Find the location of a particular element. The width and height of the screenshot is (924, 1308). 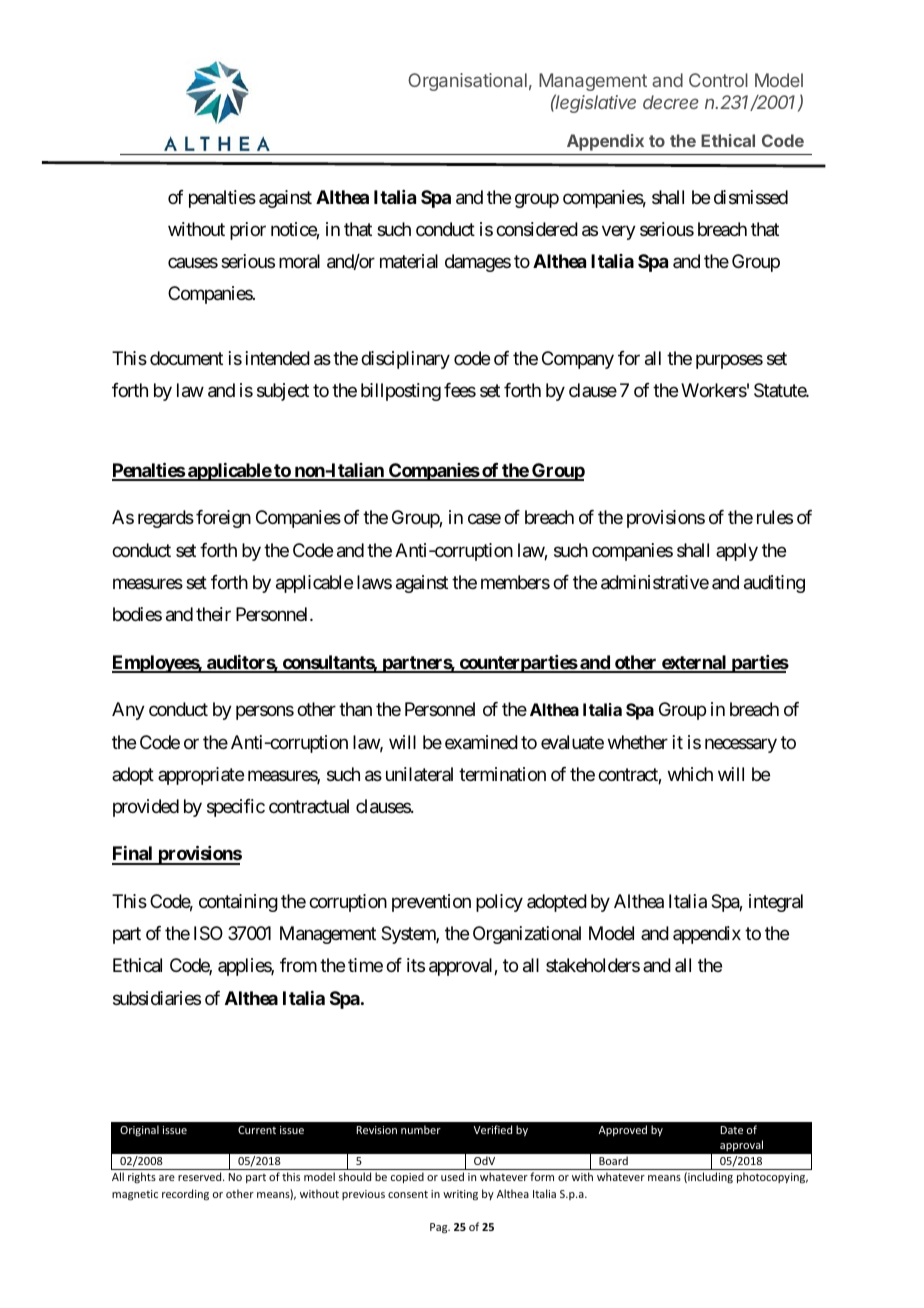

appropriate is located at coordinates (201, 776).
